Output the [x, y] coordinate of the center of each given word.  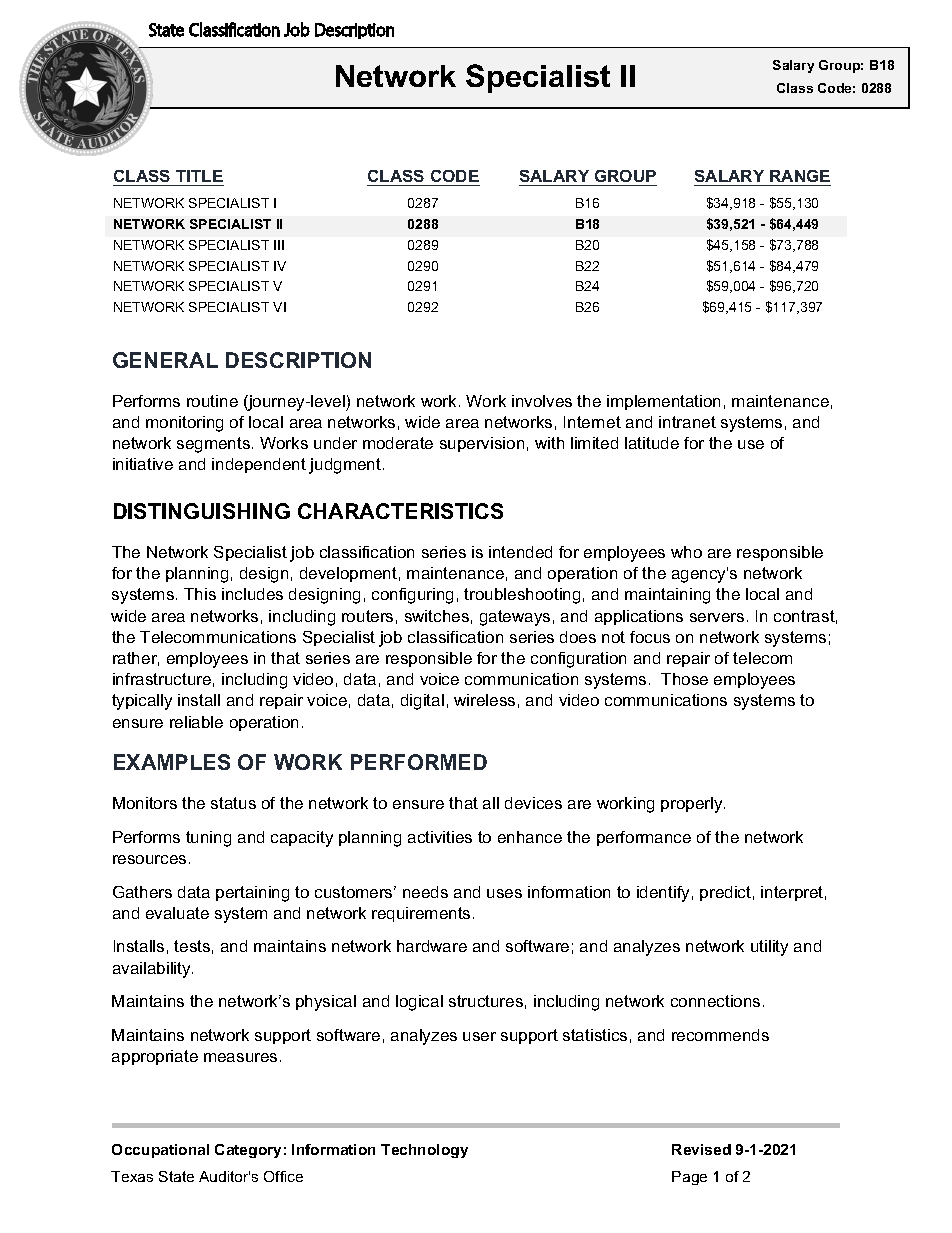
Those [684, 679]
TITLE [199, 176]
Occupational [160, 1151]
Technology [424, 1151]
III [279, 245]
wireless [484, 700]
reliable [196, 722]
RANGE [799, 178]
